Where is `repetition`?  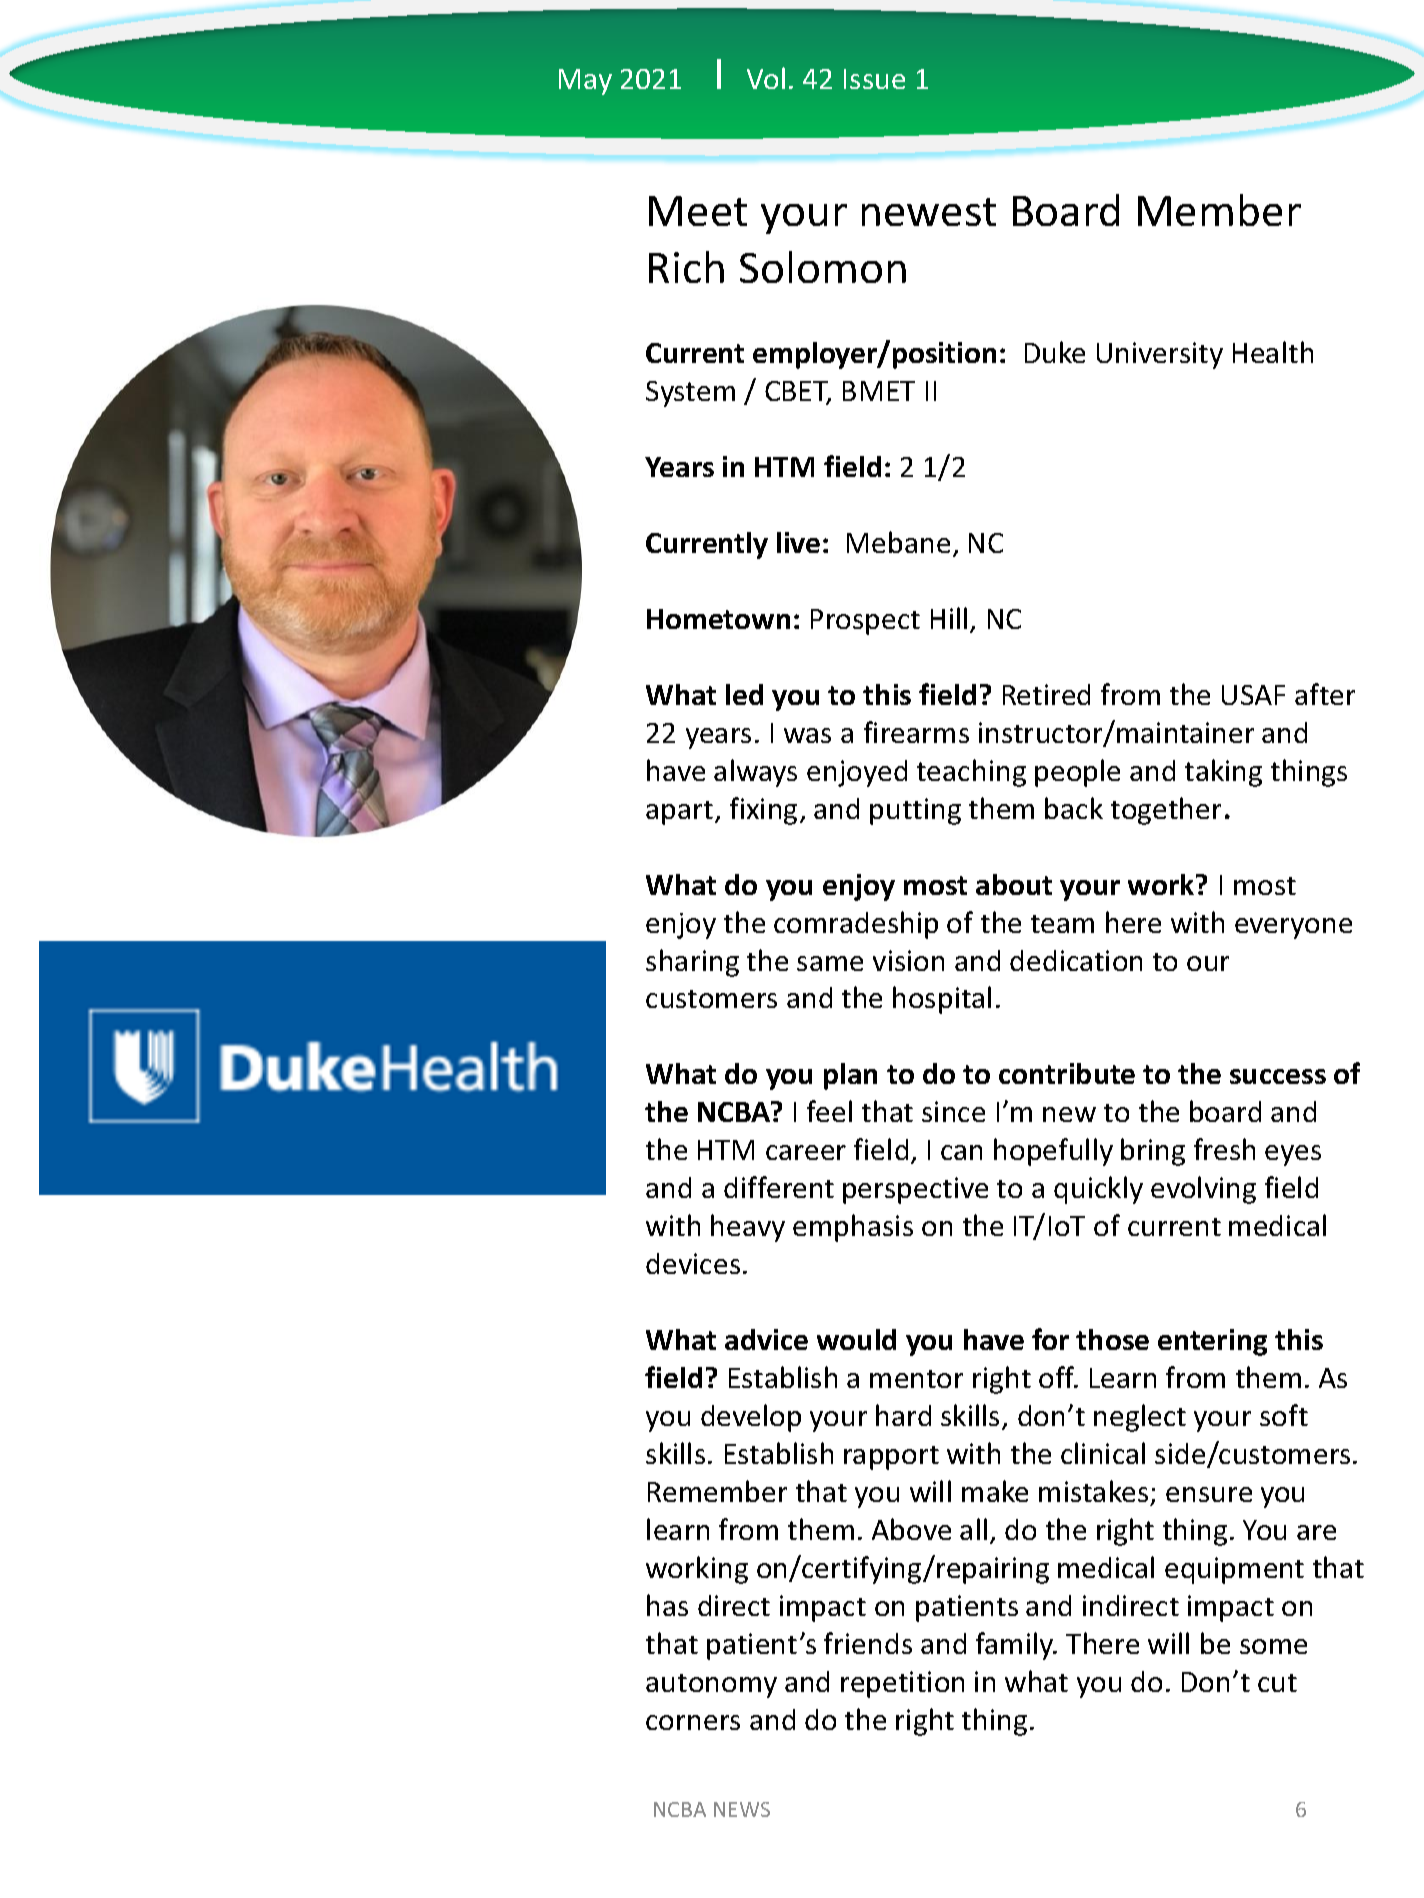
repetition is located at coordinates (902, 1684).
